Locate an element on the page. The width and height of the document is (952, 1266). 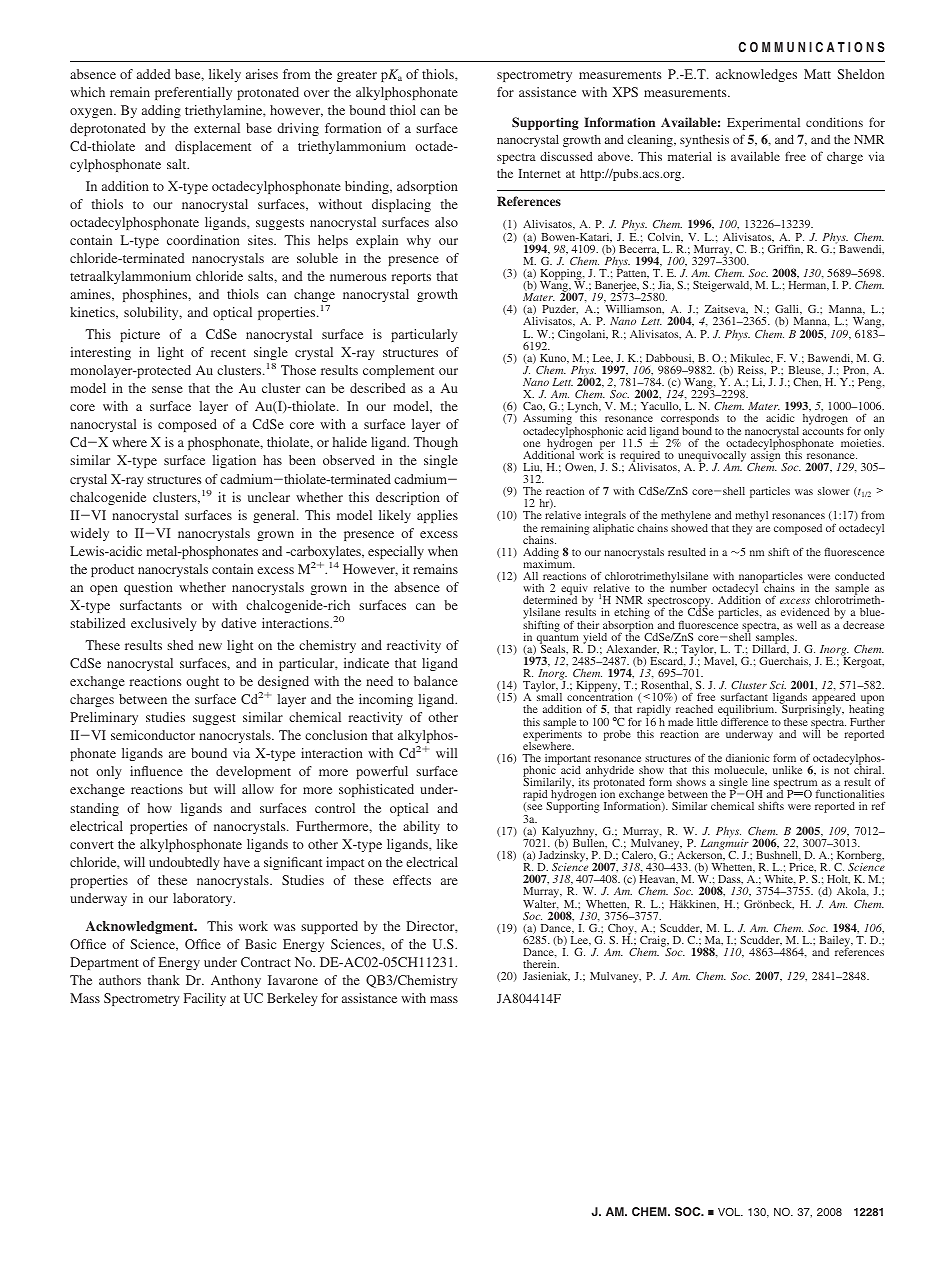
greater is located at coordinates (357, 76).
